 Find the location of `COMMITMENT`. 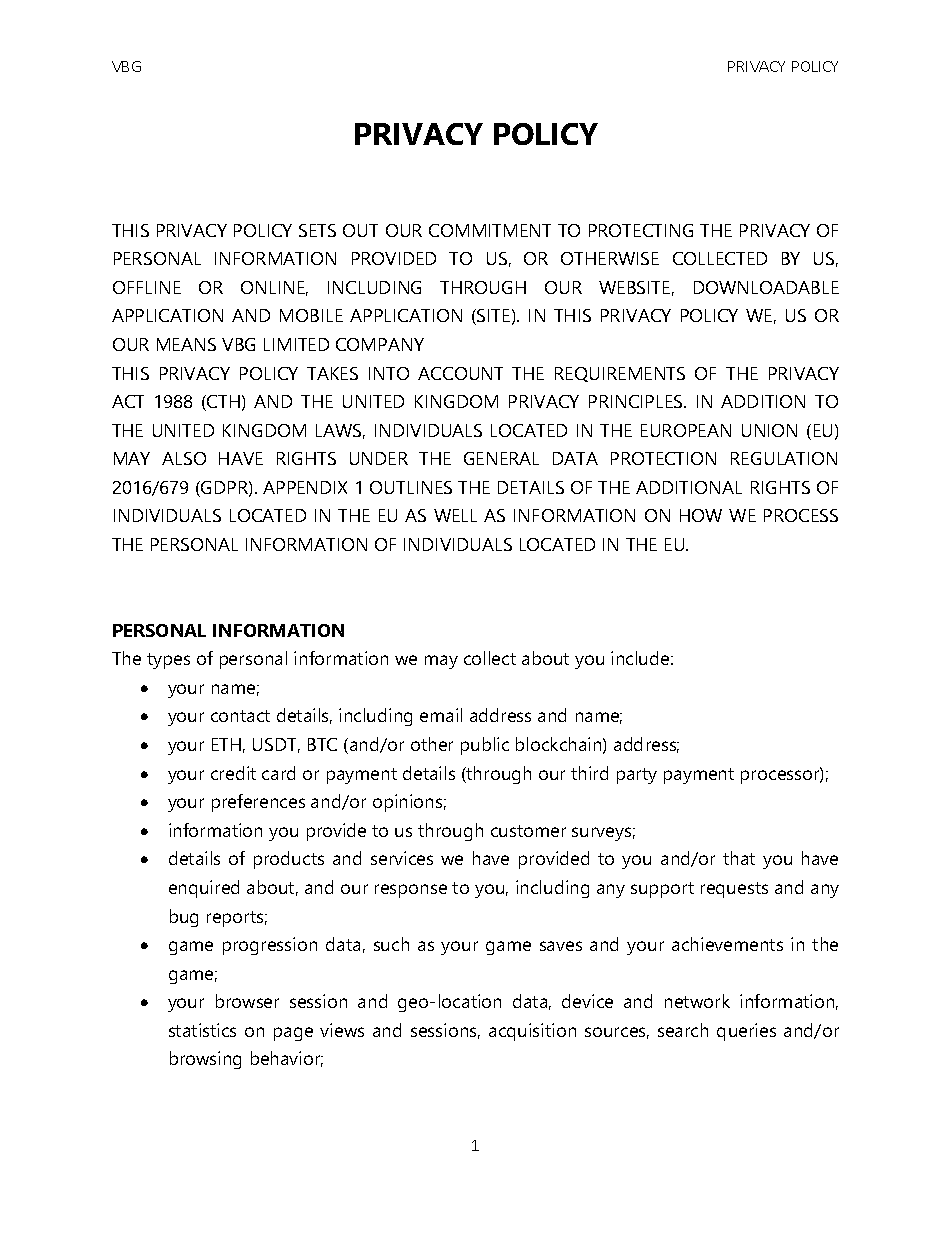

COMMITMENT is located at coordinates (490, 230).
